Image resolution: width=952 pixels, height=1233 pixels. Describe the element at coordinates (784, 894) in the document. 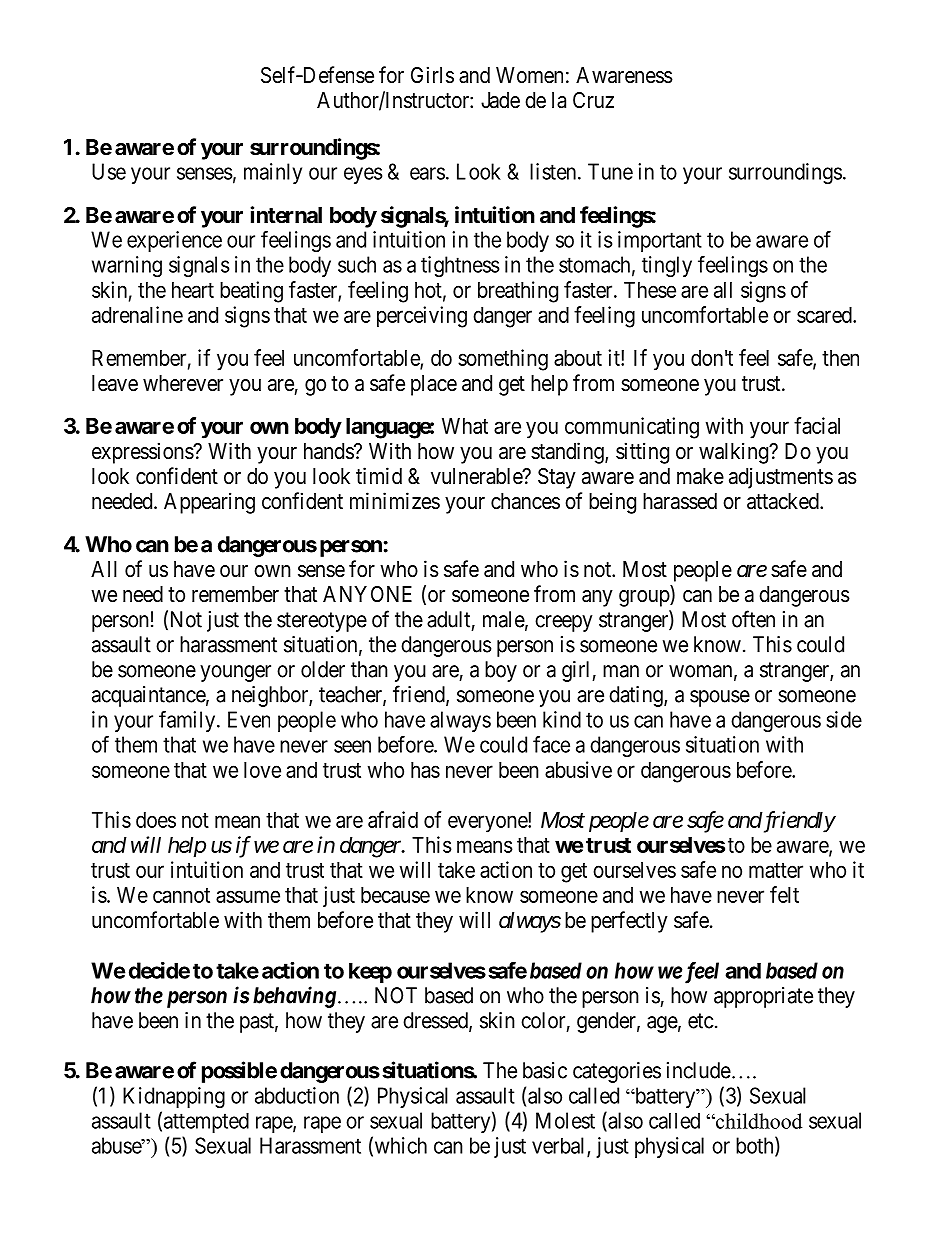

I see `felt` at that location.
